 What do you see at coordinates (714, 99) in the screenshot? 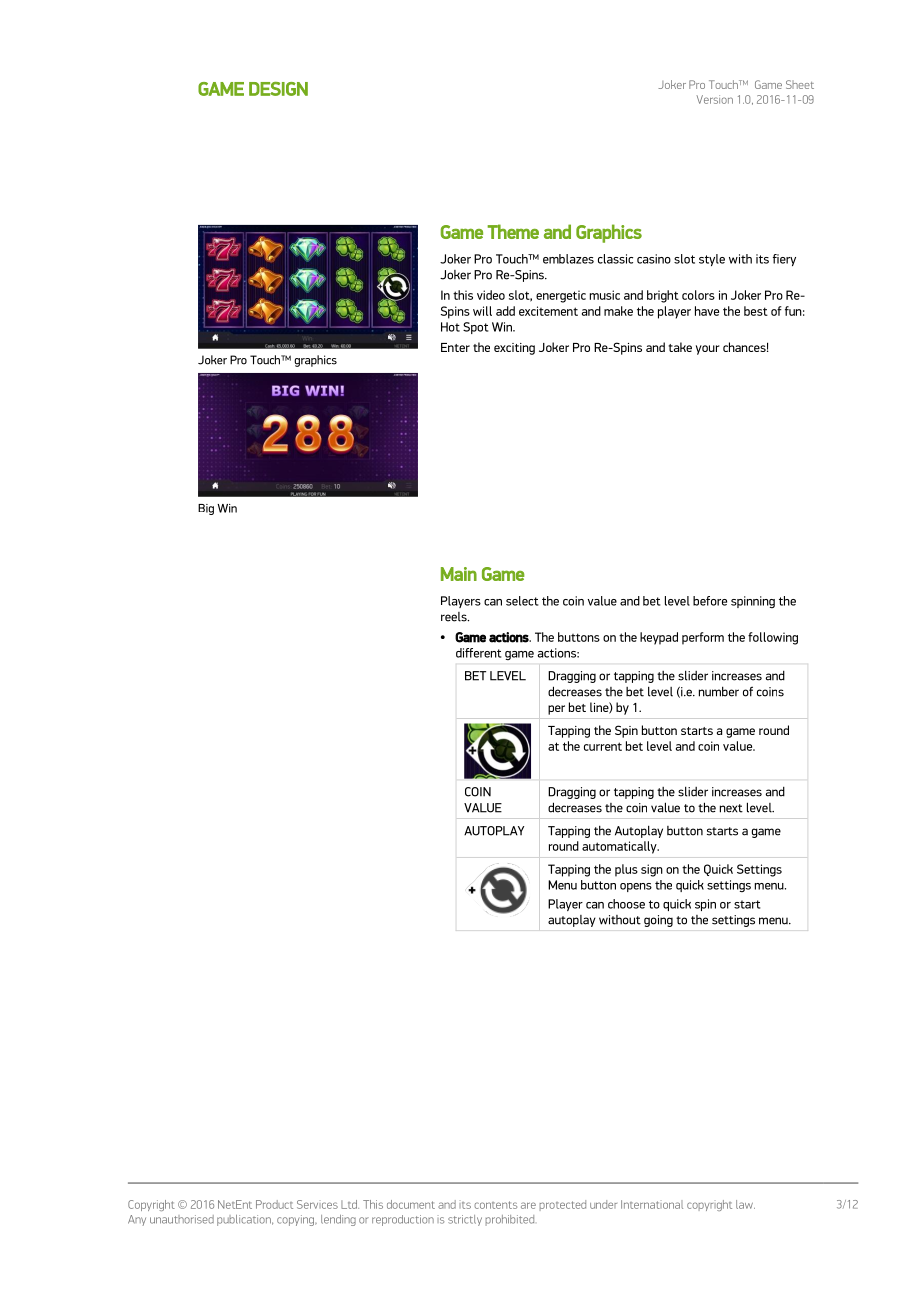
I see `Version` at bounding box center [714, 99].
